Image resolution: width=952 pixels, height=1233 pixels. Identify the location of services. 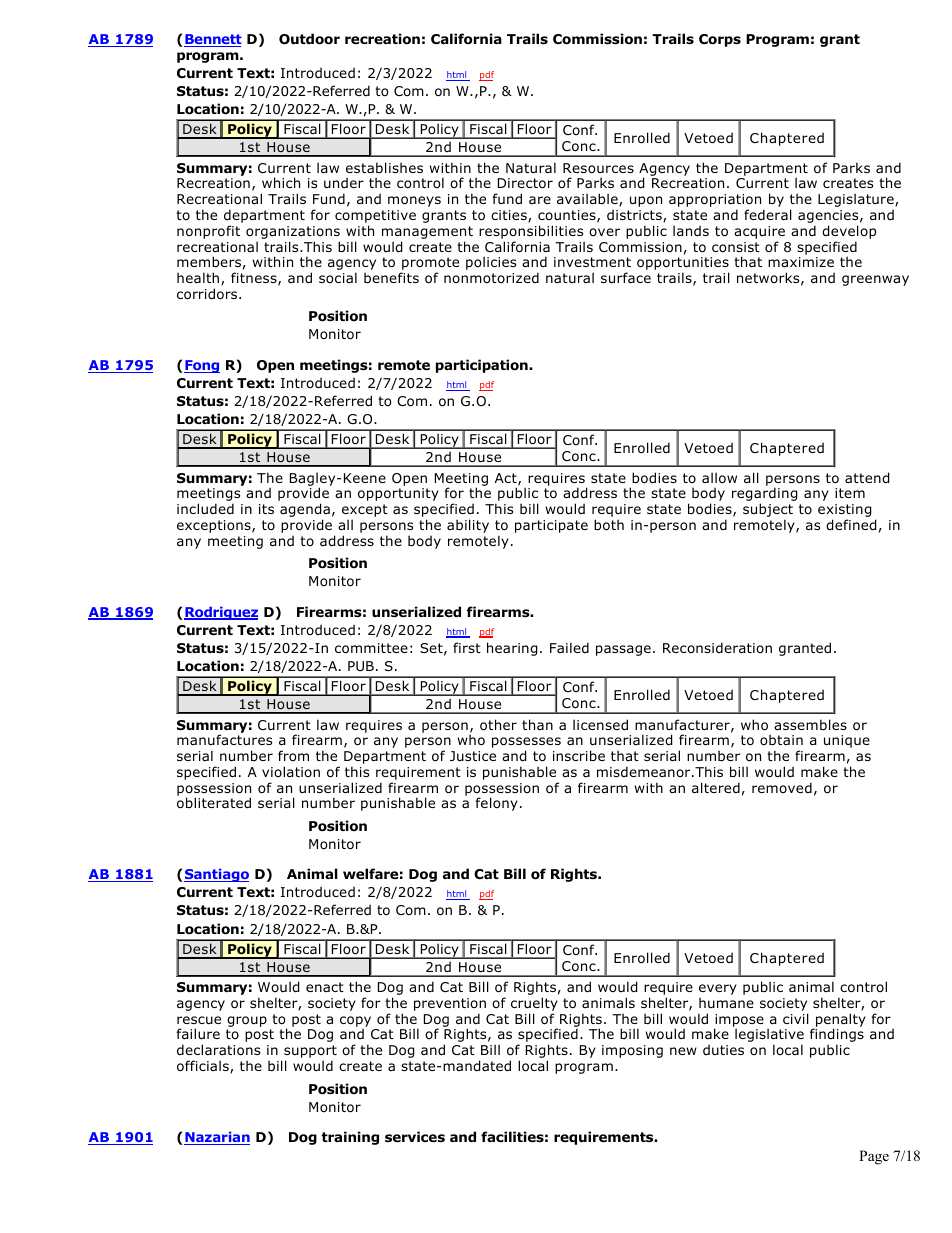
(415, 1136).
